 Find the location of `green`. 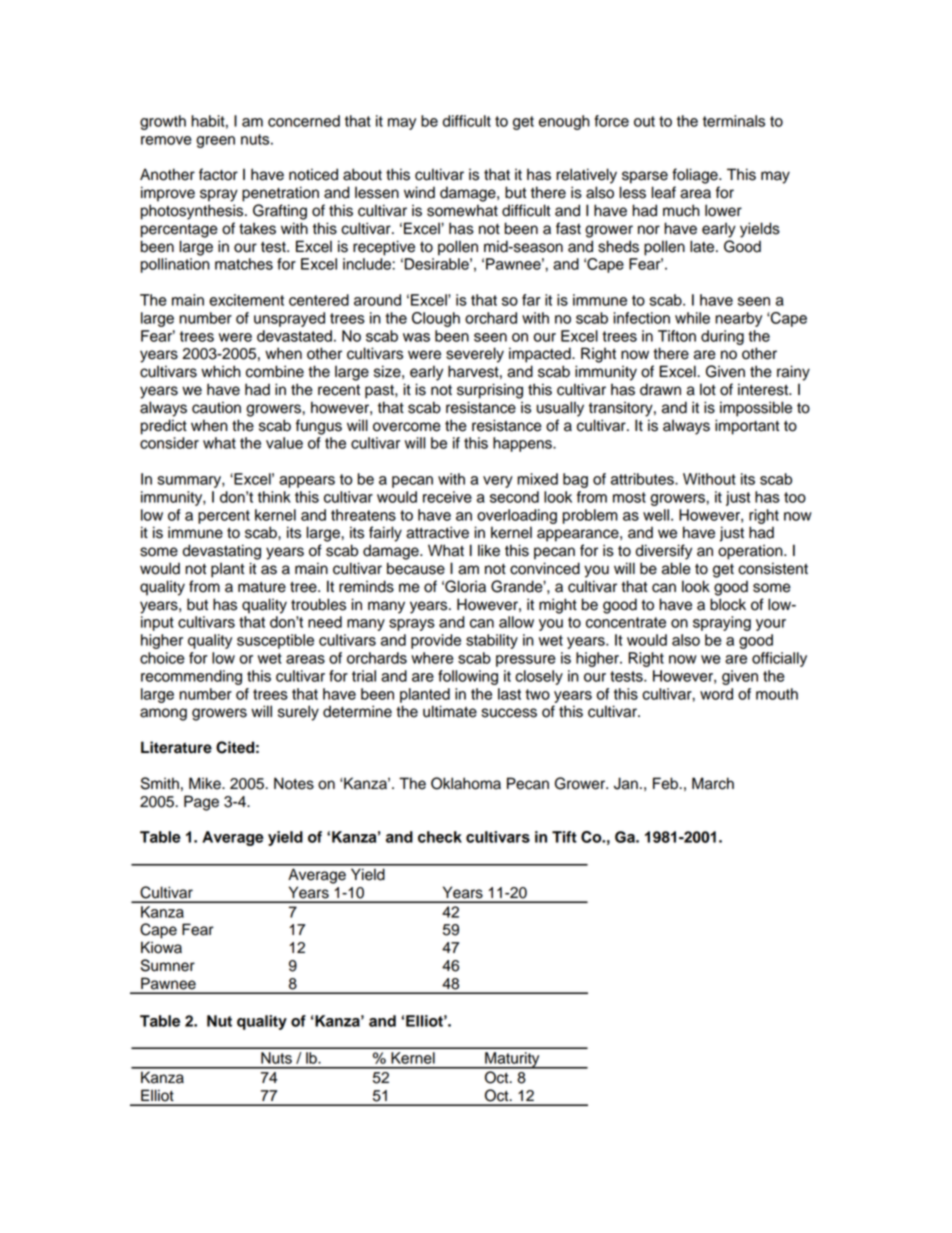

green is located at coordinates (215, 142).
